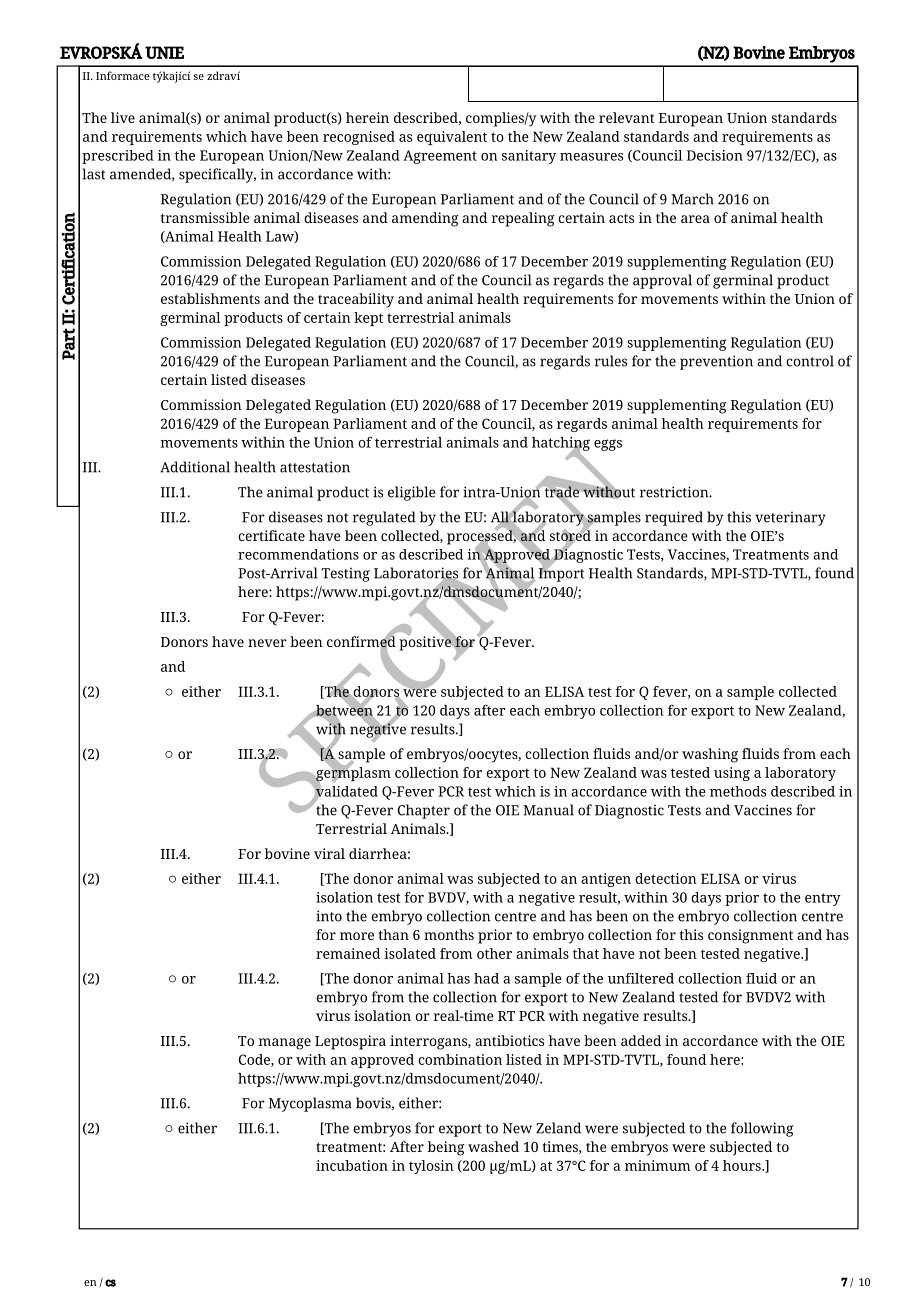 Image resolution: width=924 pixels, height=1308 pixels. What do you see at coordinates (715, 155) in the image?
I see `Decision` at bounding box center [715, 155].
